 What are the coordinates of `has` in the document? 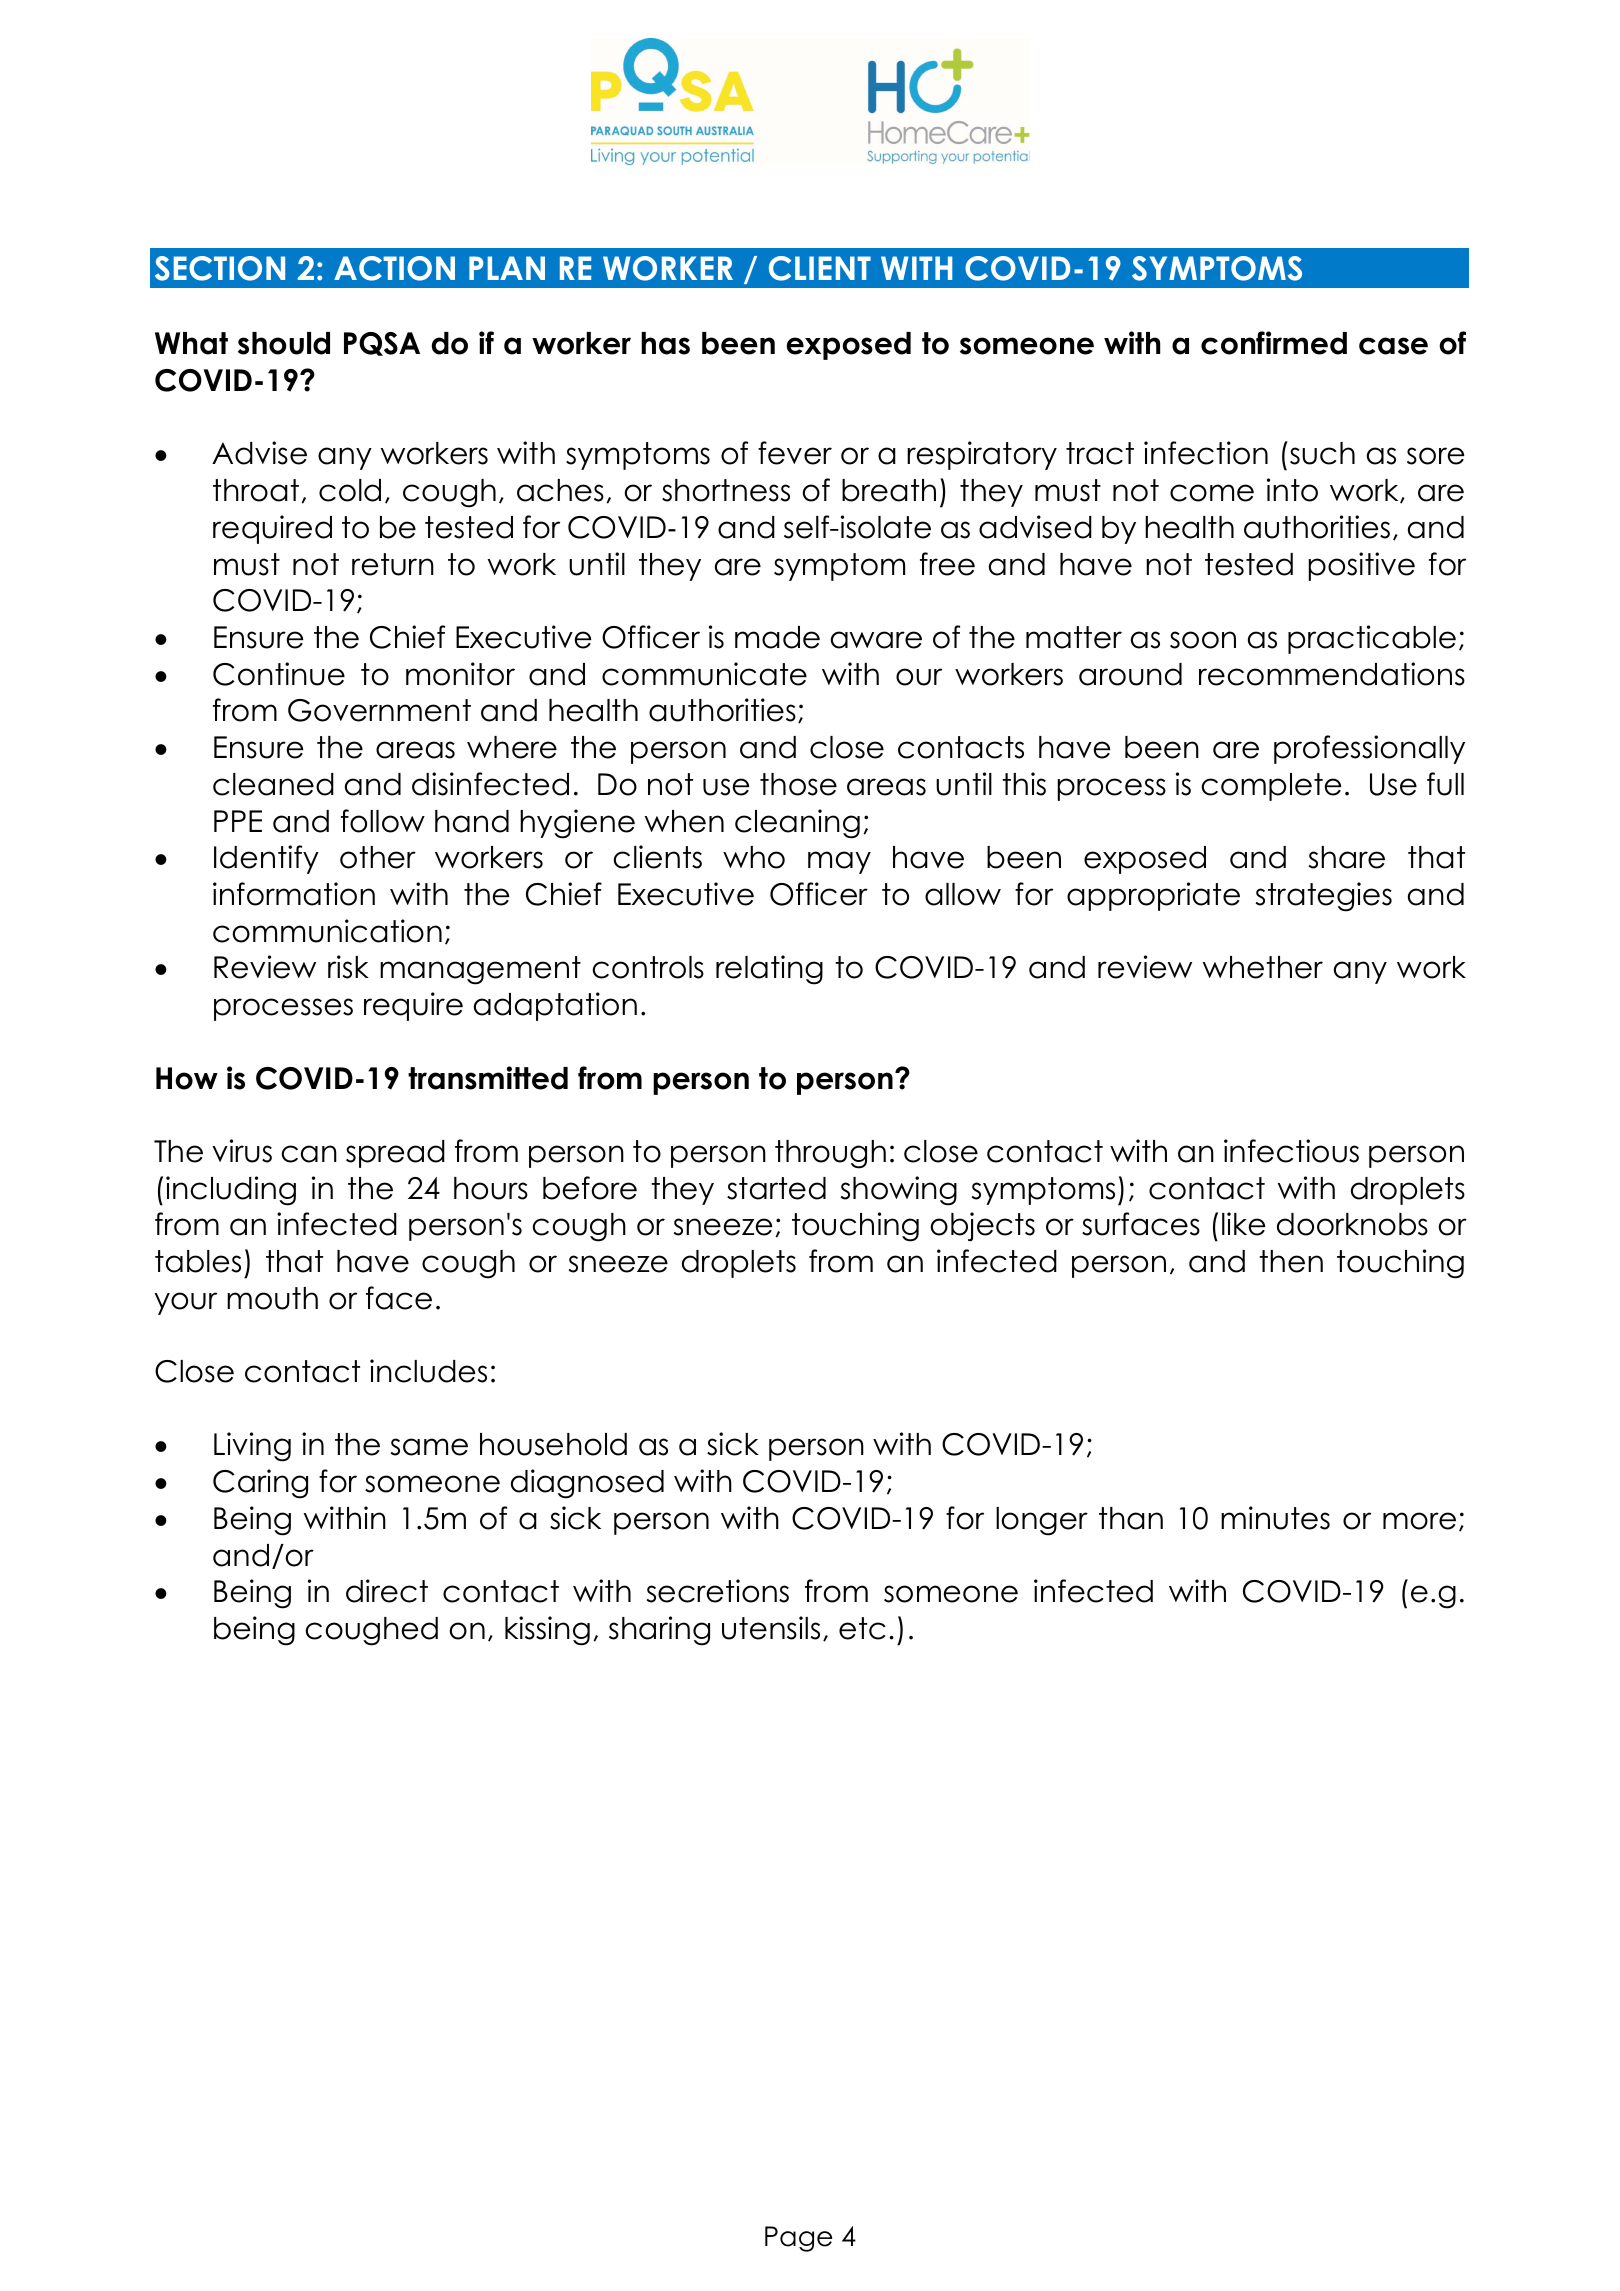 It's located at (665, 343).
